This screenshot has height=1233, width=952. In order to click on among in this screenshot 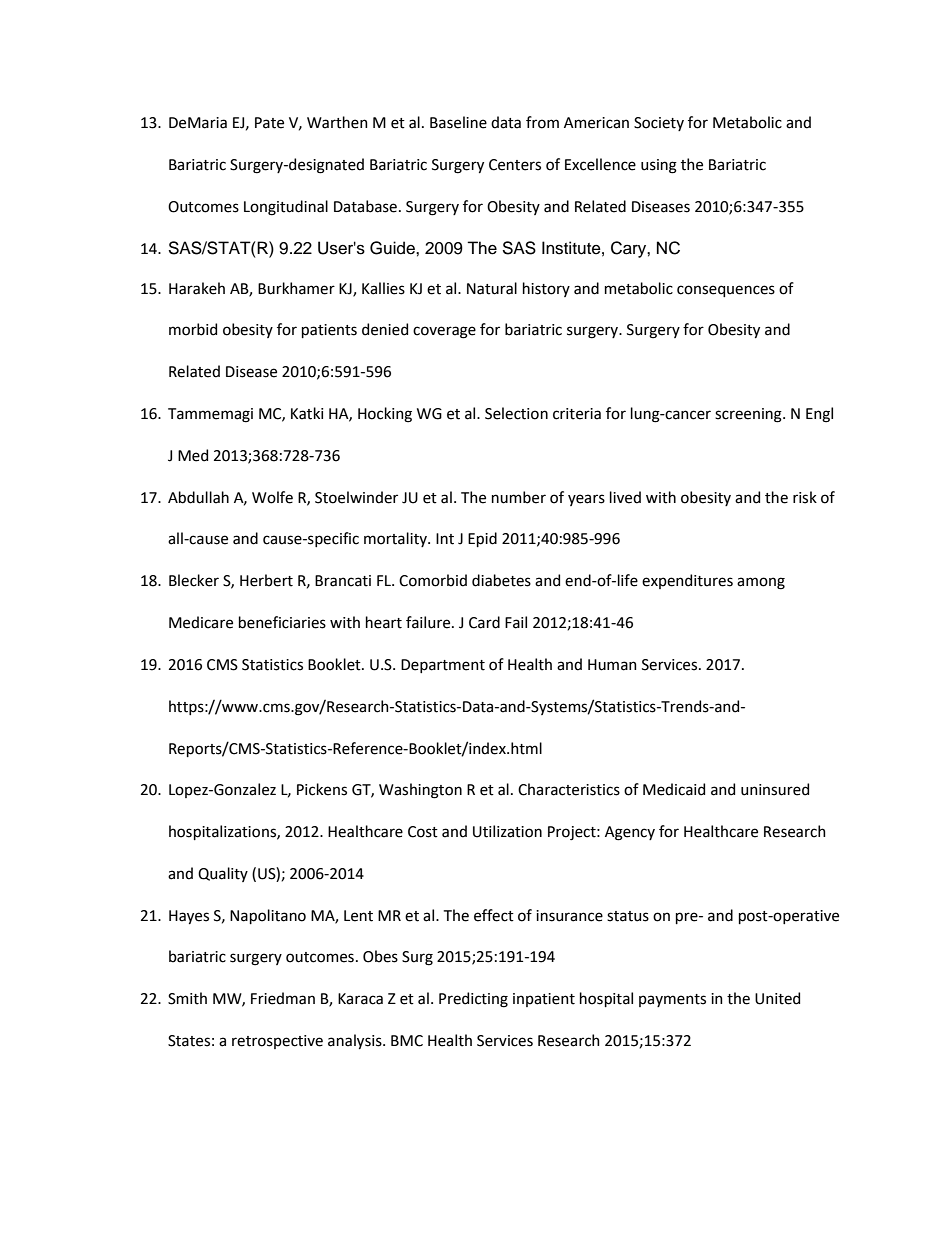, I will do `click(761, 583)`.
